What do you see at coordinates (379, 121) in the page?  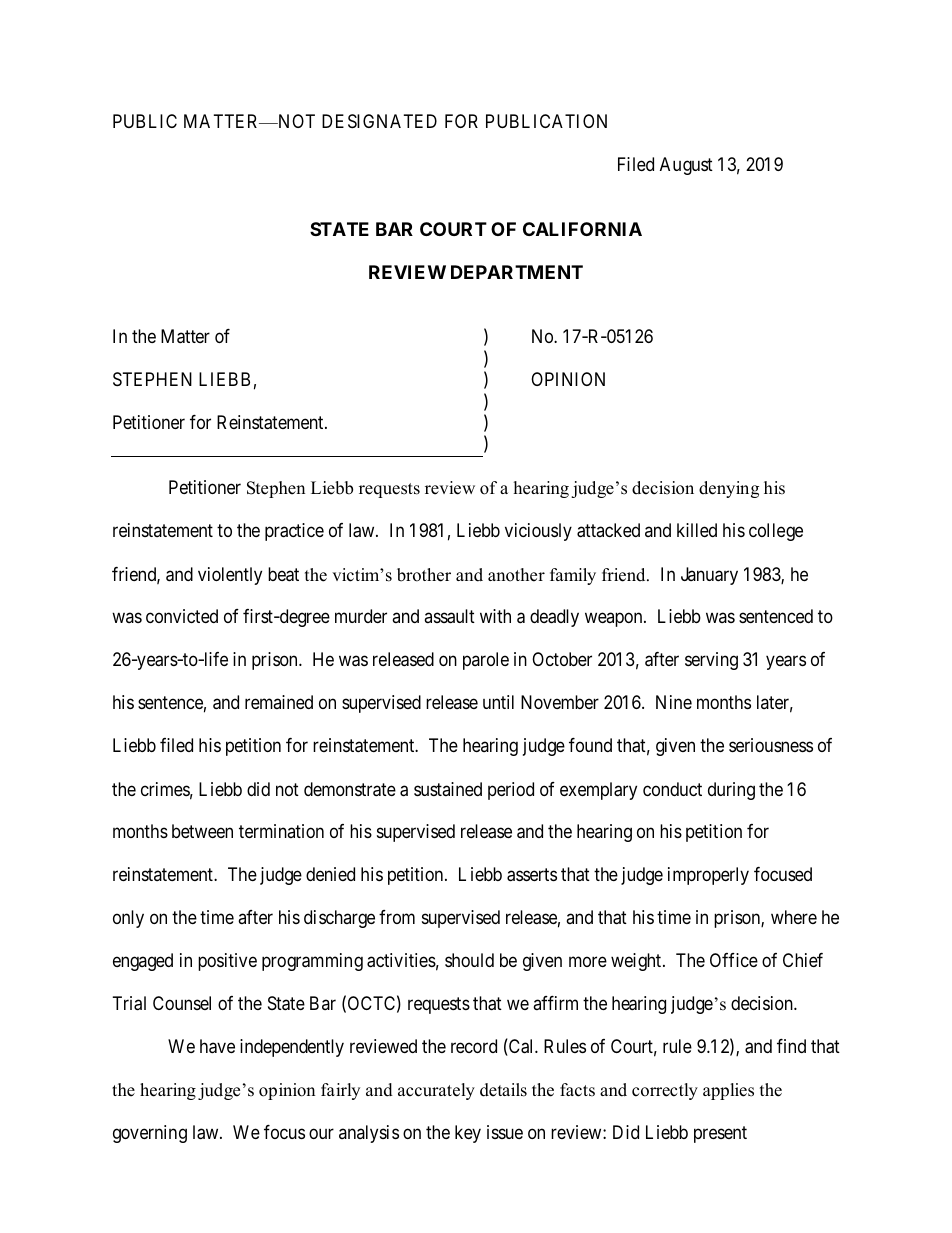 I see `DESIGNATED` at bounding box center [379, 121].
